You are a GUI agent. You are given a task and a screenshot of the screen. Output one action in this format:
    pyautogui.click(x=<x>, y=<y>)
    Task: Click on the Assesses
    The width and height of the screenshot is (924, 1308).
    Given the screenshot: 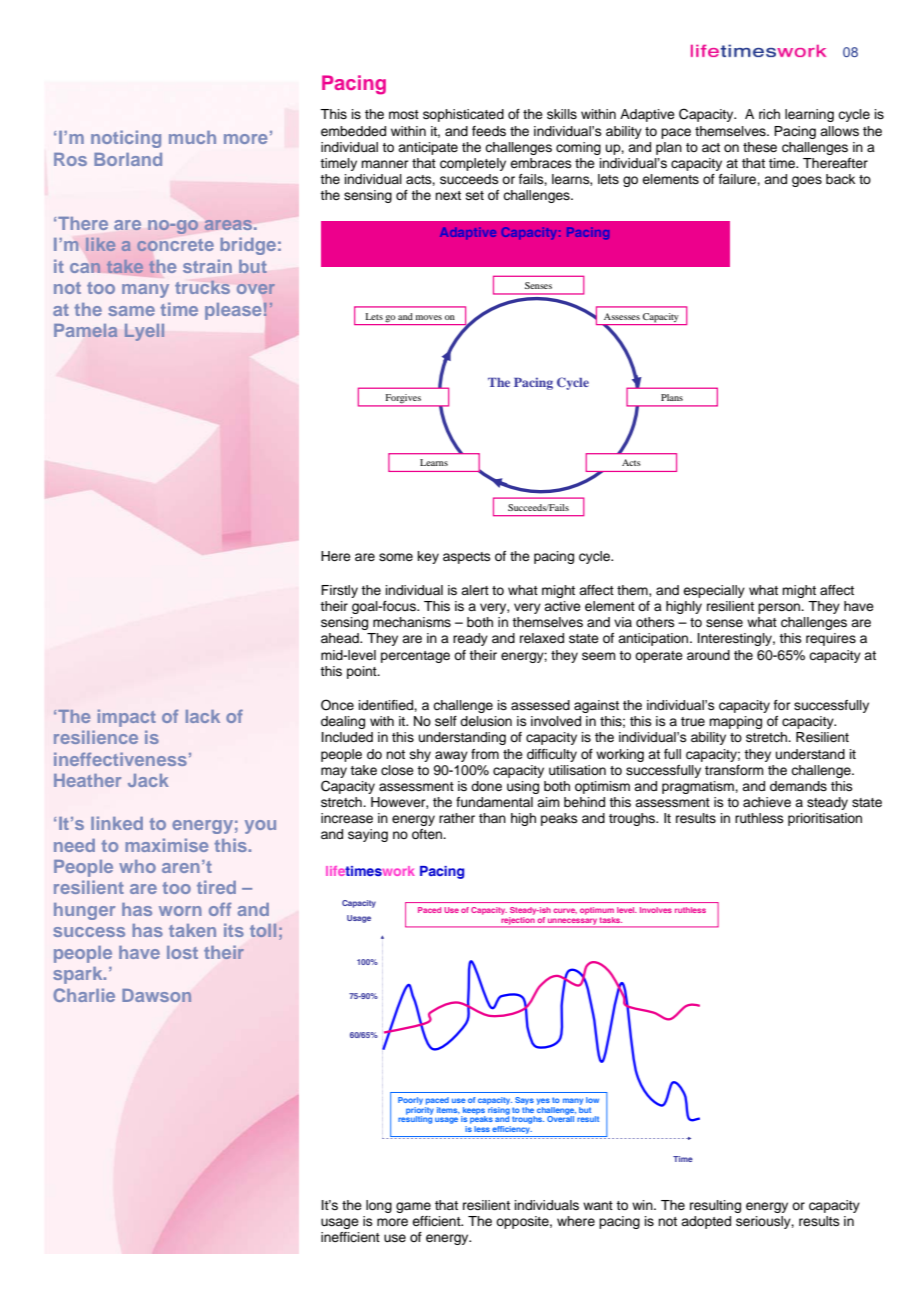 What is the action you would take?
    pyautogui.click(x=622, y=316)
